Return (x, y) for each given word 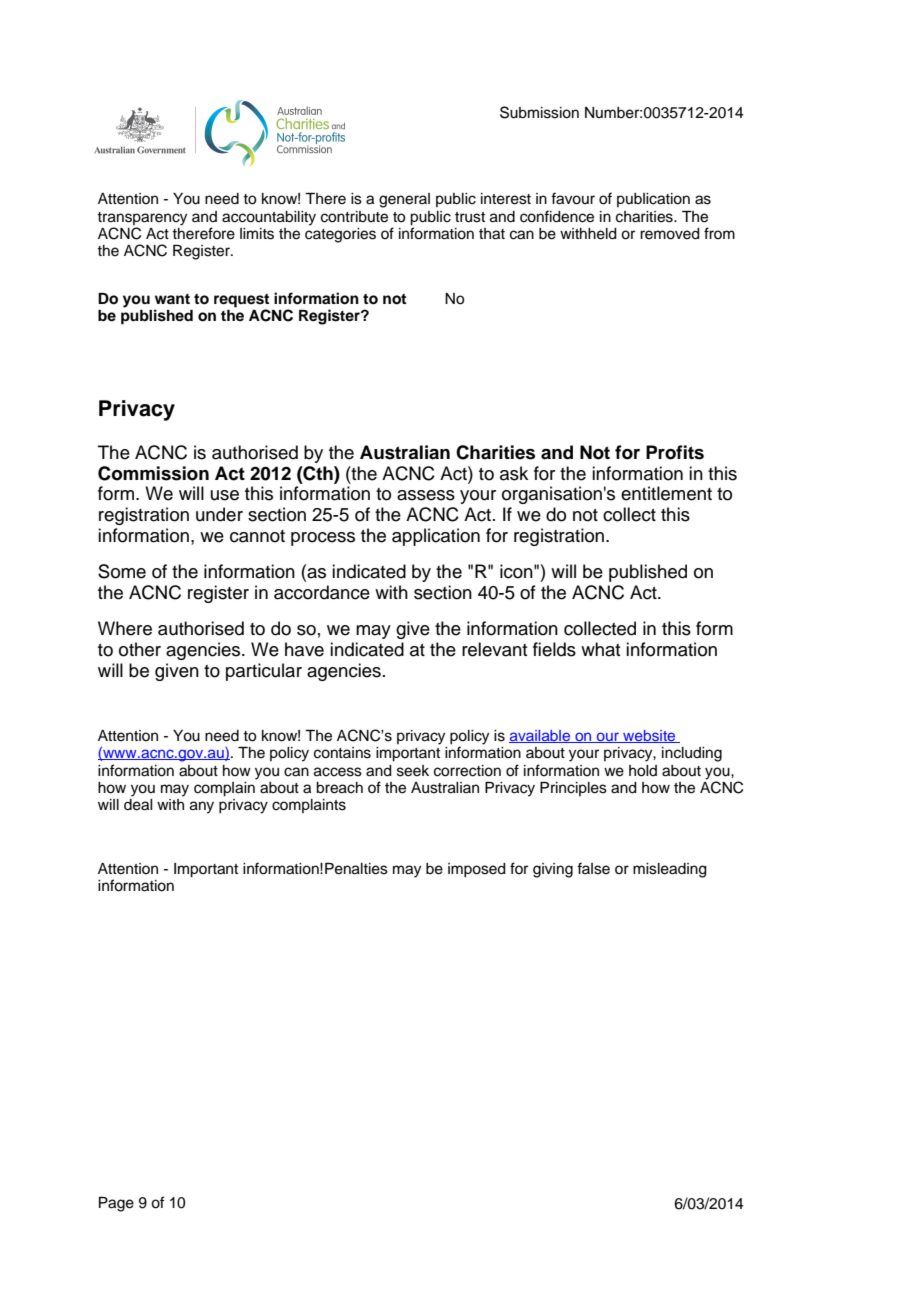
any (202, 807)
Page (116, 1204)
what (600, 649)
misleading (670, 870)
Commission (153, 473)
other (140, 649)
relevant (494, 649)
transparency (142, 219)
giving (553, 870)
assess (426, 495)
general (404, 200)
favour (573, 198)
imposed (477, 870)
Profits (675, 452)
